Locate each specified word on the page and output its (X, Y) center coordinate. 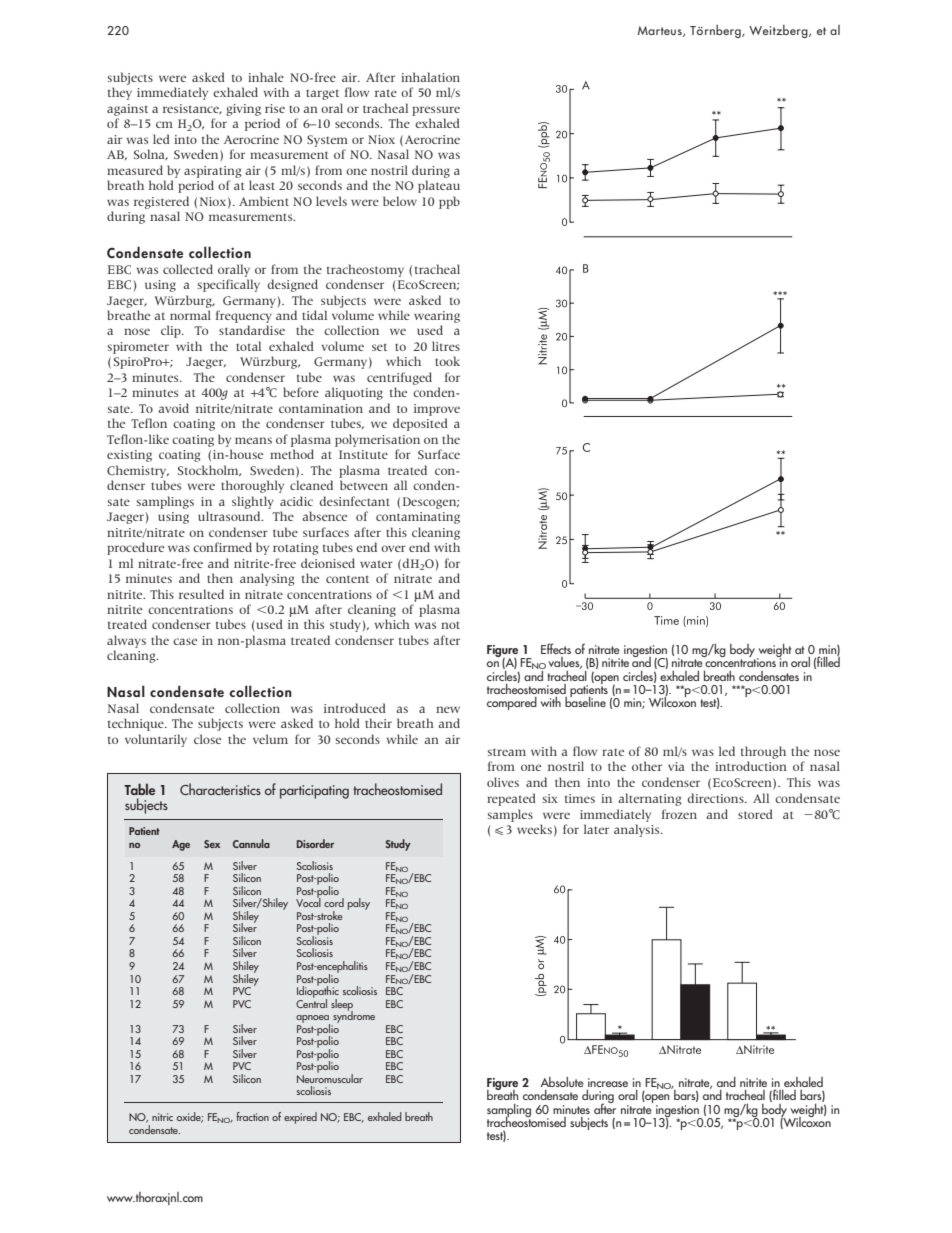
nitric (162, 1117)
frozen (679, 814)
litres (446, 346)
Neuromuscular (330, 1077)
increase (608, 1082)
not (450, 625)
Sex (212, 844)
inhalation (430, 77)
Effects (556, 648)
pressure (436, 111)
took (447, 361)
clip (172, 331)
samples (510, 815)
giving (243, 110)
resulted (201, 594)
